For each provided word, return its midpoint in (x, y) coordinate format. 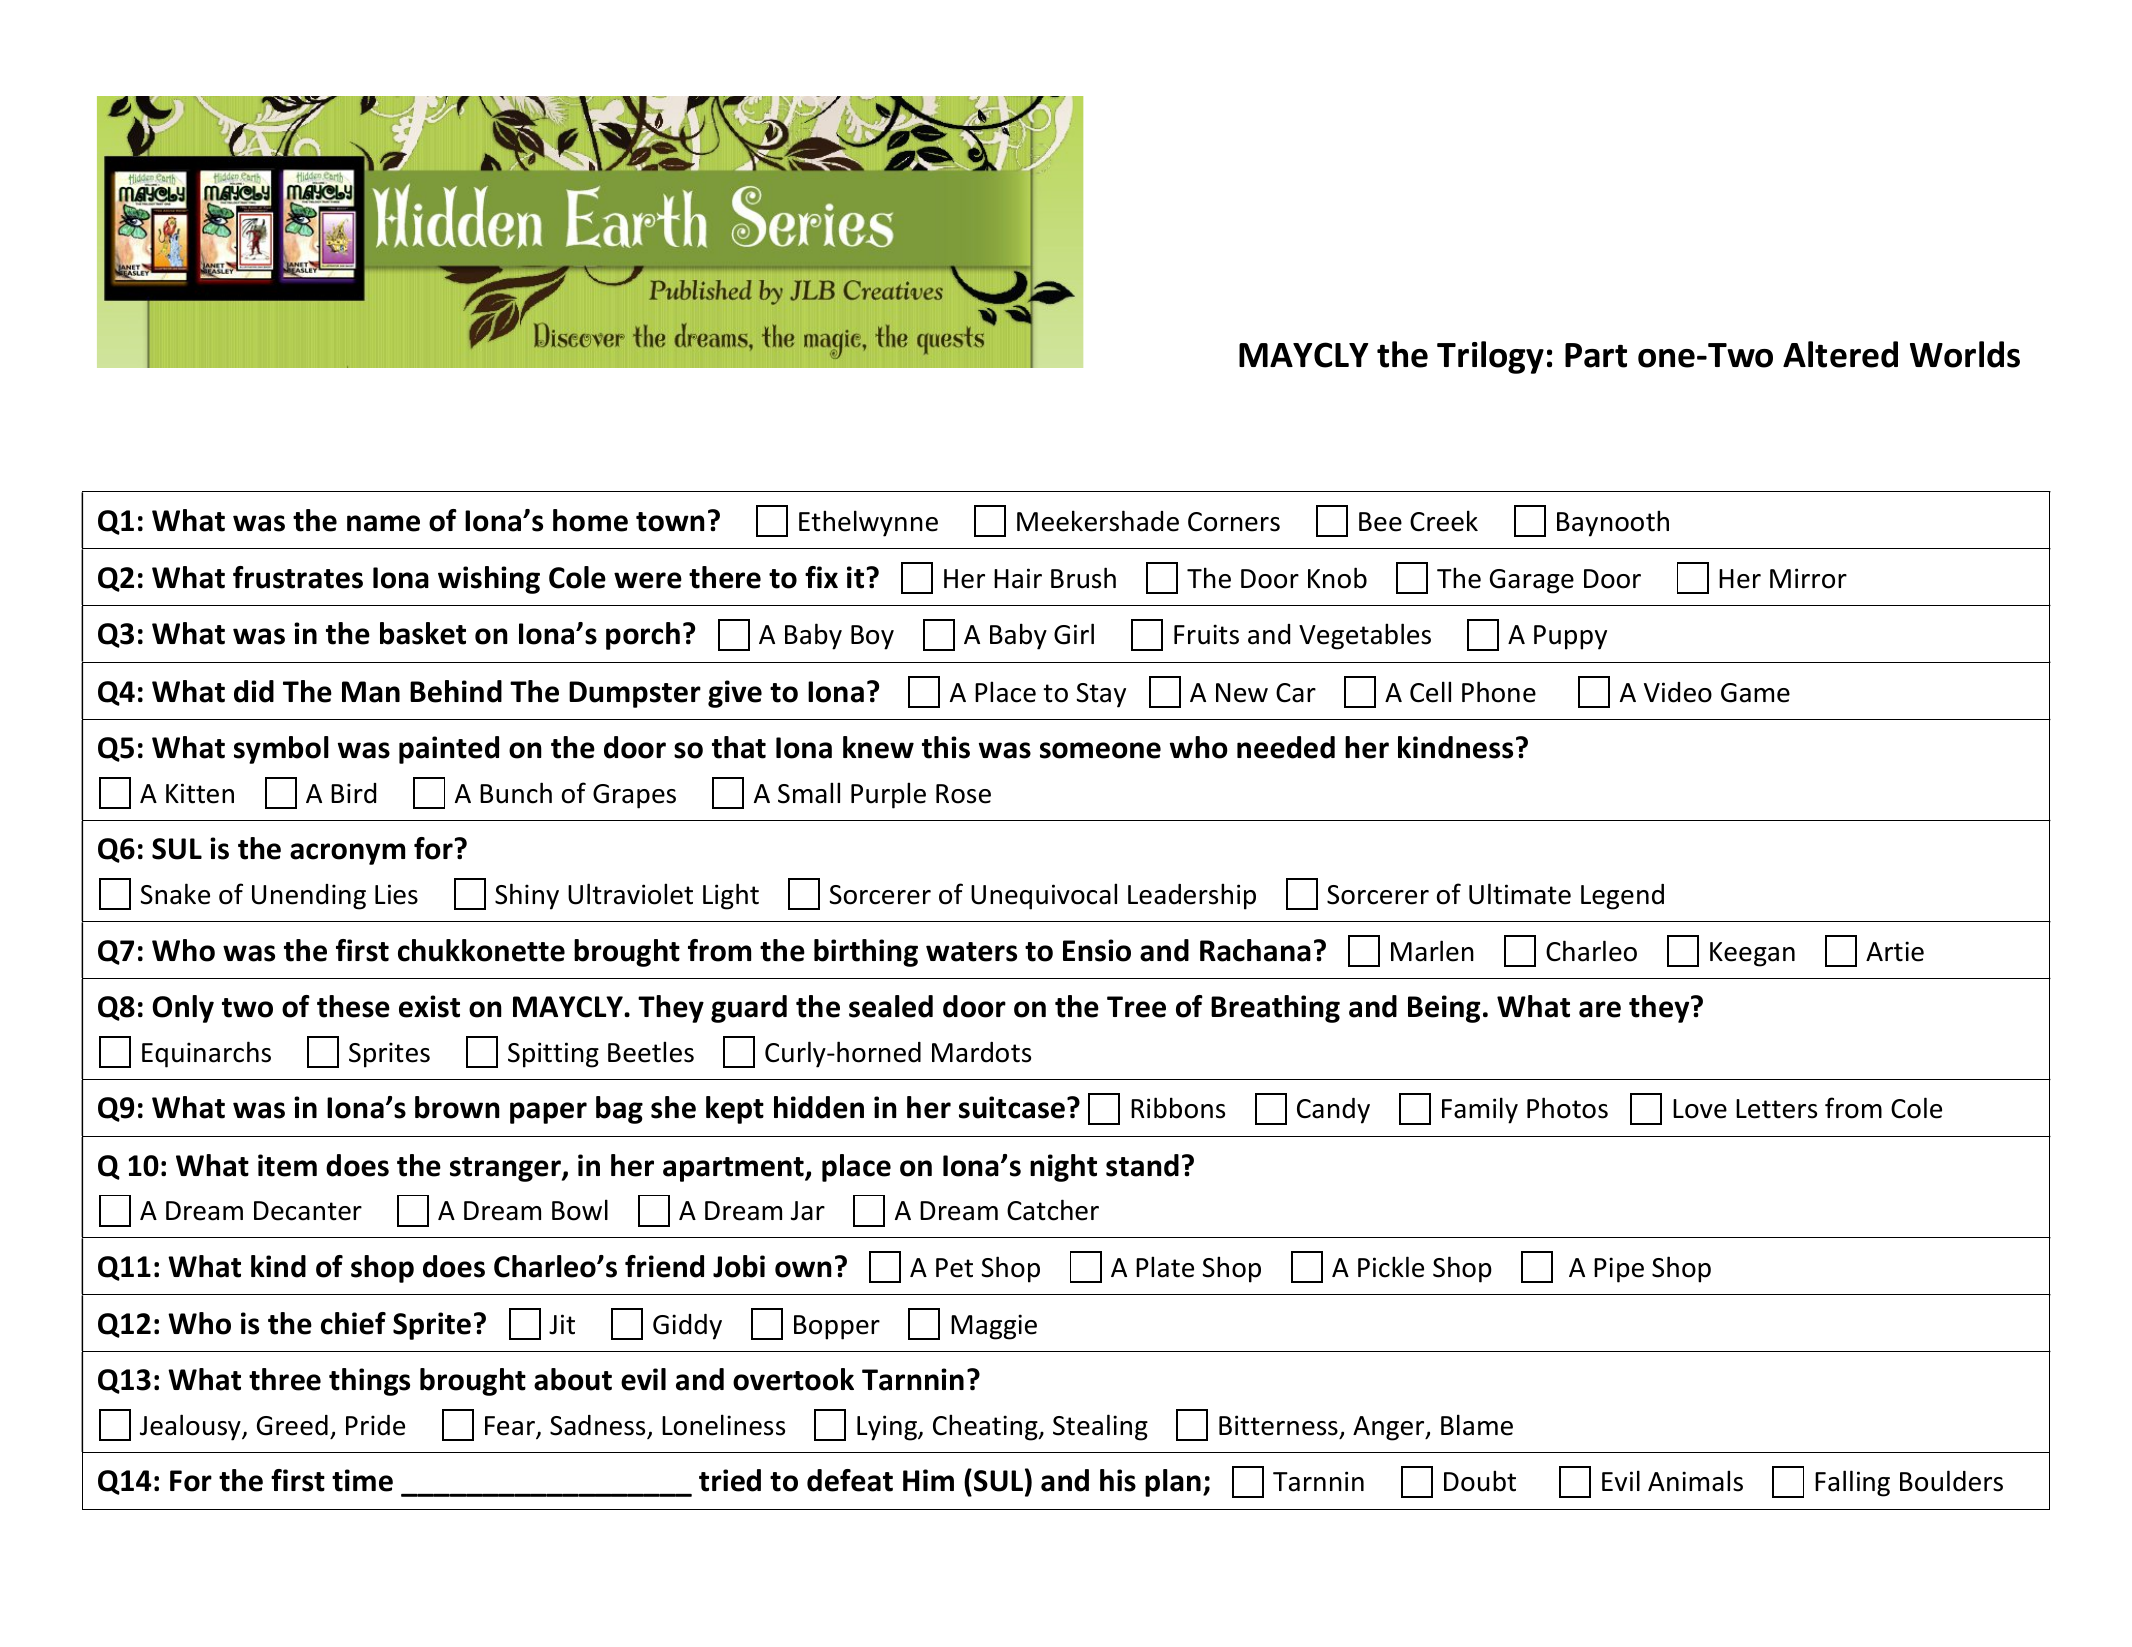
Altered (1840, 354)
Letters (1776, 1109)
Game (1755, 693)
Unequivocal (1044, 896)
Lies (396, 894)
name (383, 523)
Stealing (1100, 1427)
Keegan (1752, 954)
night (1063, 1168)
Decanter (308, 1211)
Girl (1074, 634)
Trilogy (1490, 357)
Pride (375, 1425)
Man (371, 692)
